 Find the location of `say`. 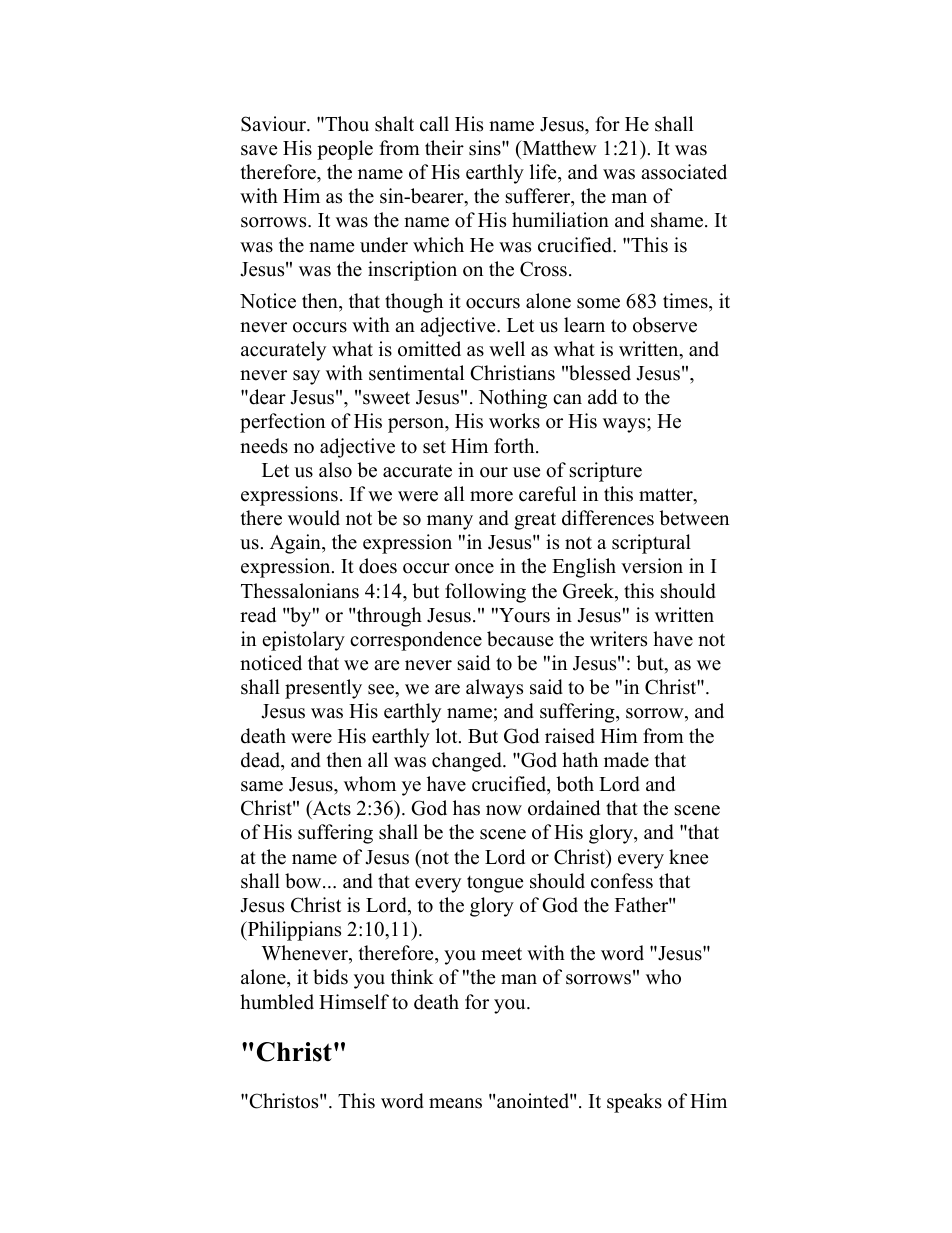

say is located at coordinates (306, 377).
